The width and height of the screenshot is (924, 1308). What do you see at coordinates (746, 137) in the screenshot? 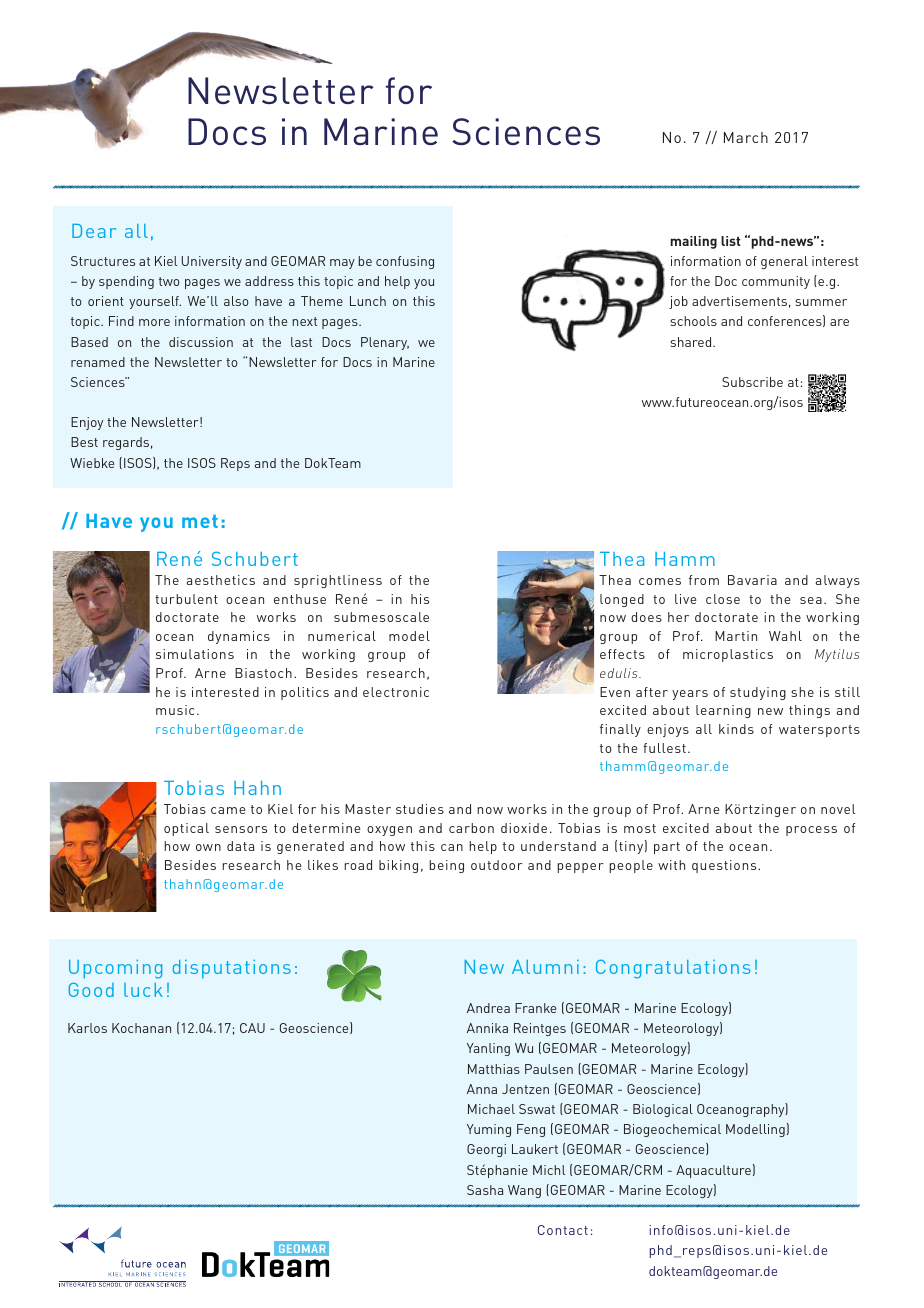
I see `March` at bounding box center [746, 137].
